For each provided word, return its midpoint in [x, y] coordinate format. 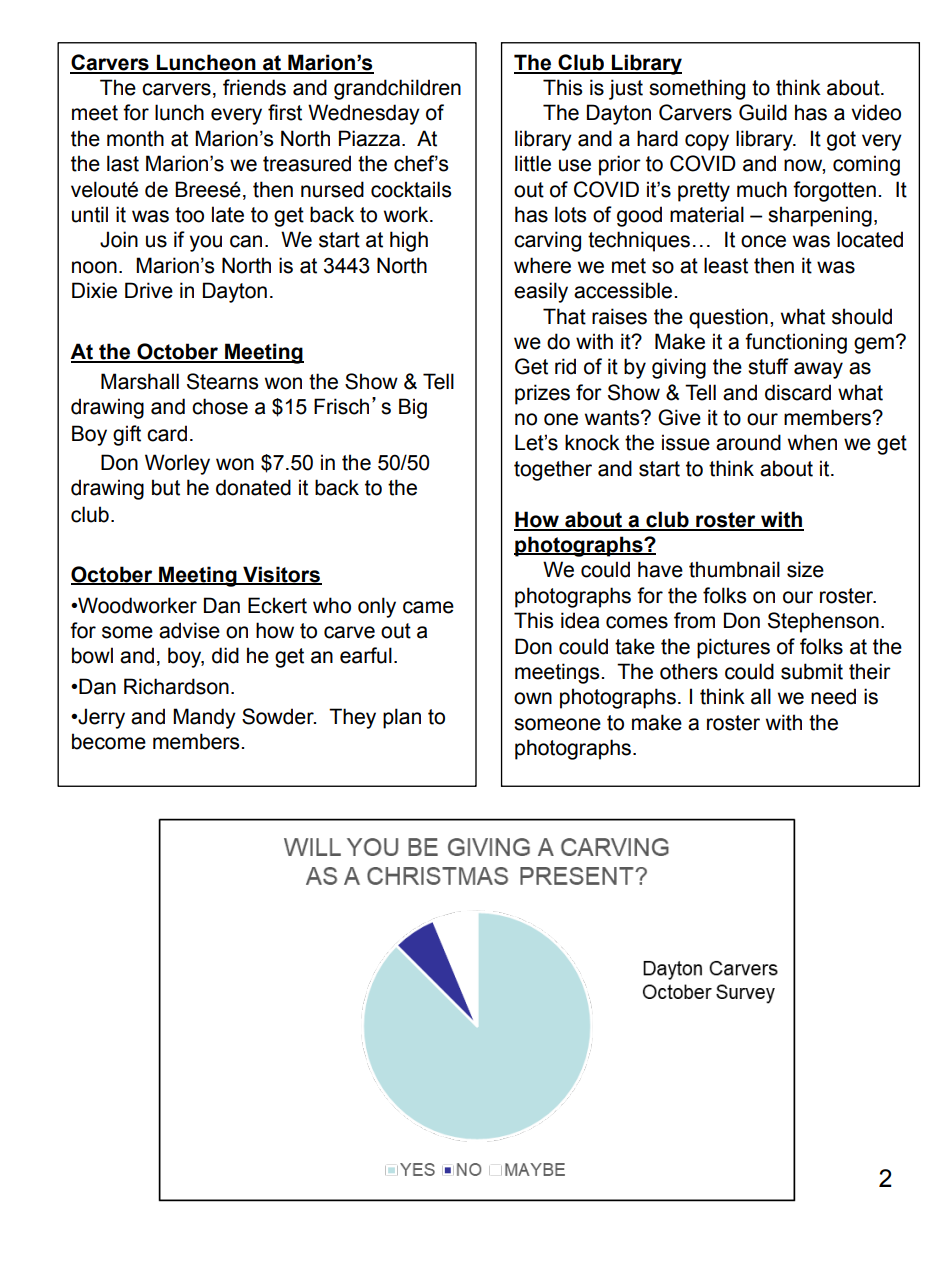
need [833, 696]
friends [254, 87]
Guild [763, 112]
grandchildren [397, 89]
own [533, 698]
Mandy [204, 718]
